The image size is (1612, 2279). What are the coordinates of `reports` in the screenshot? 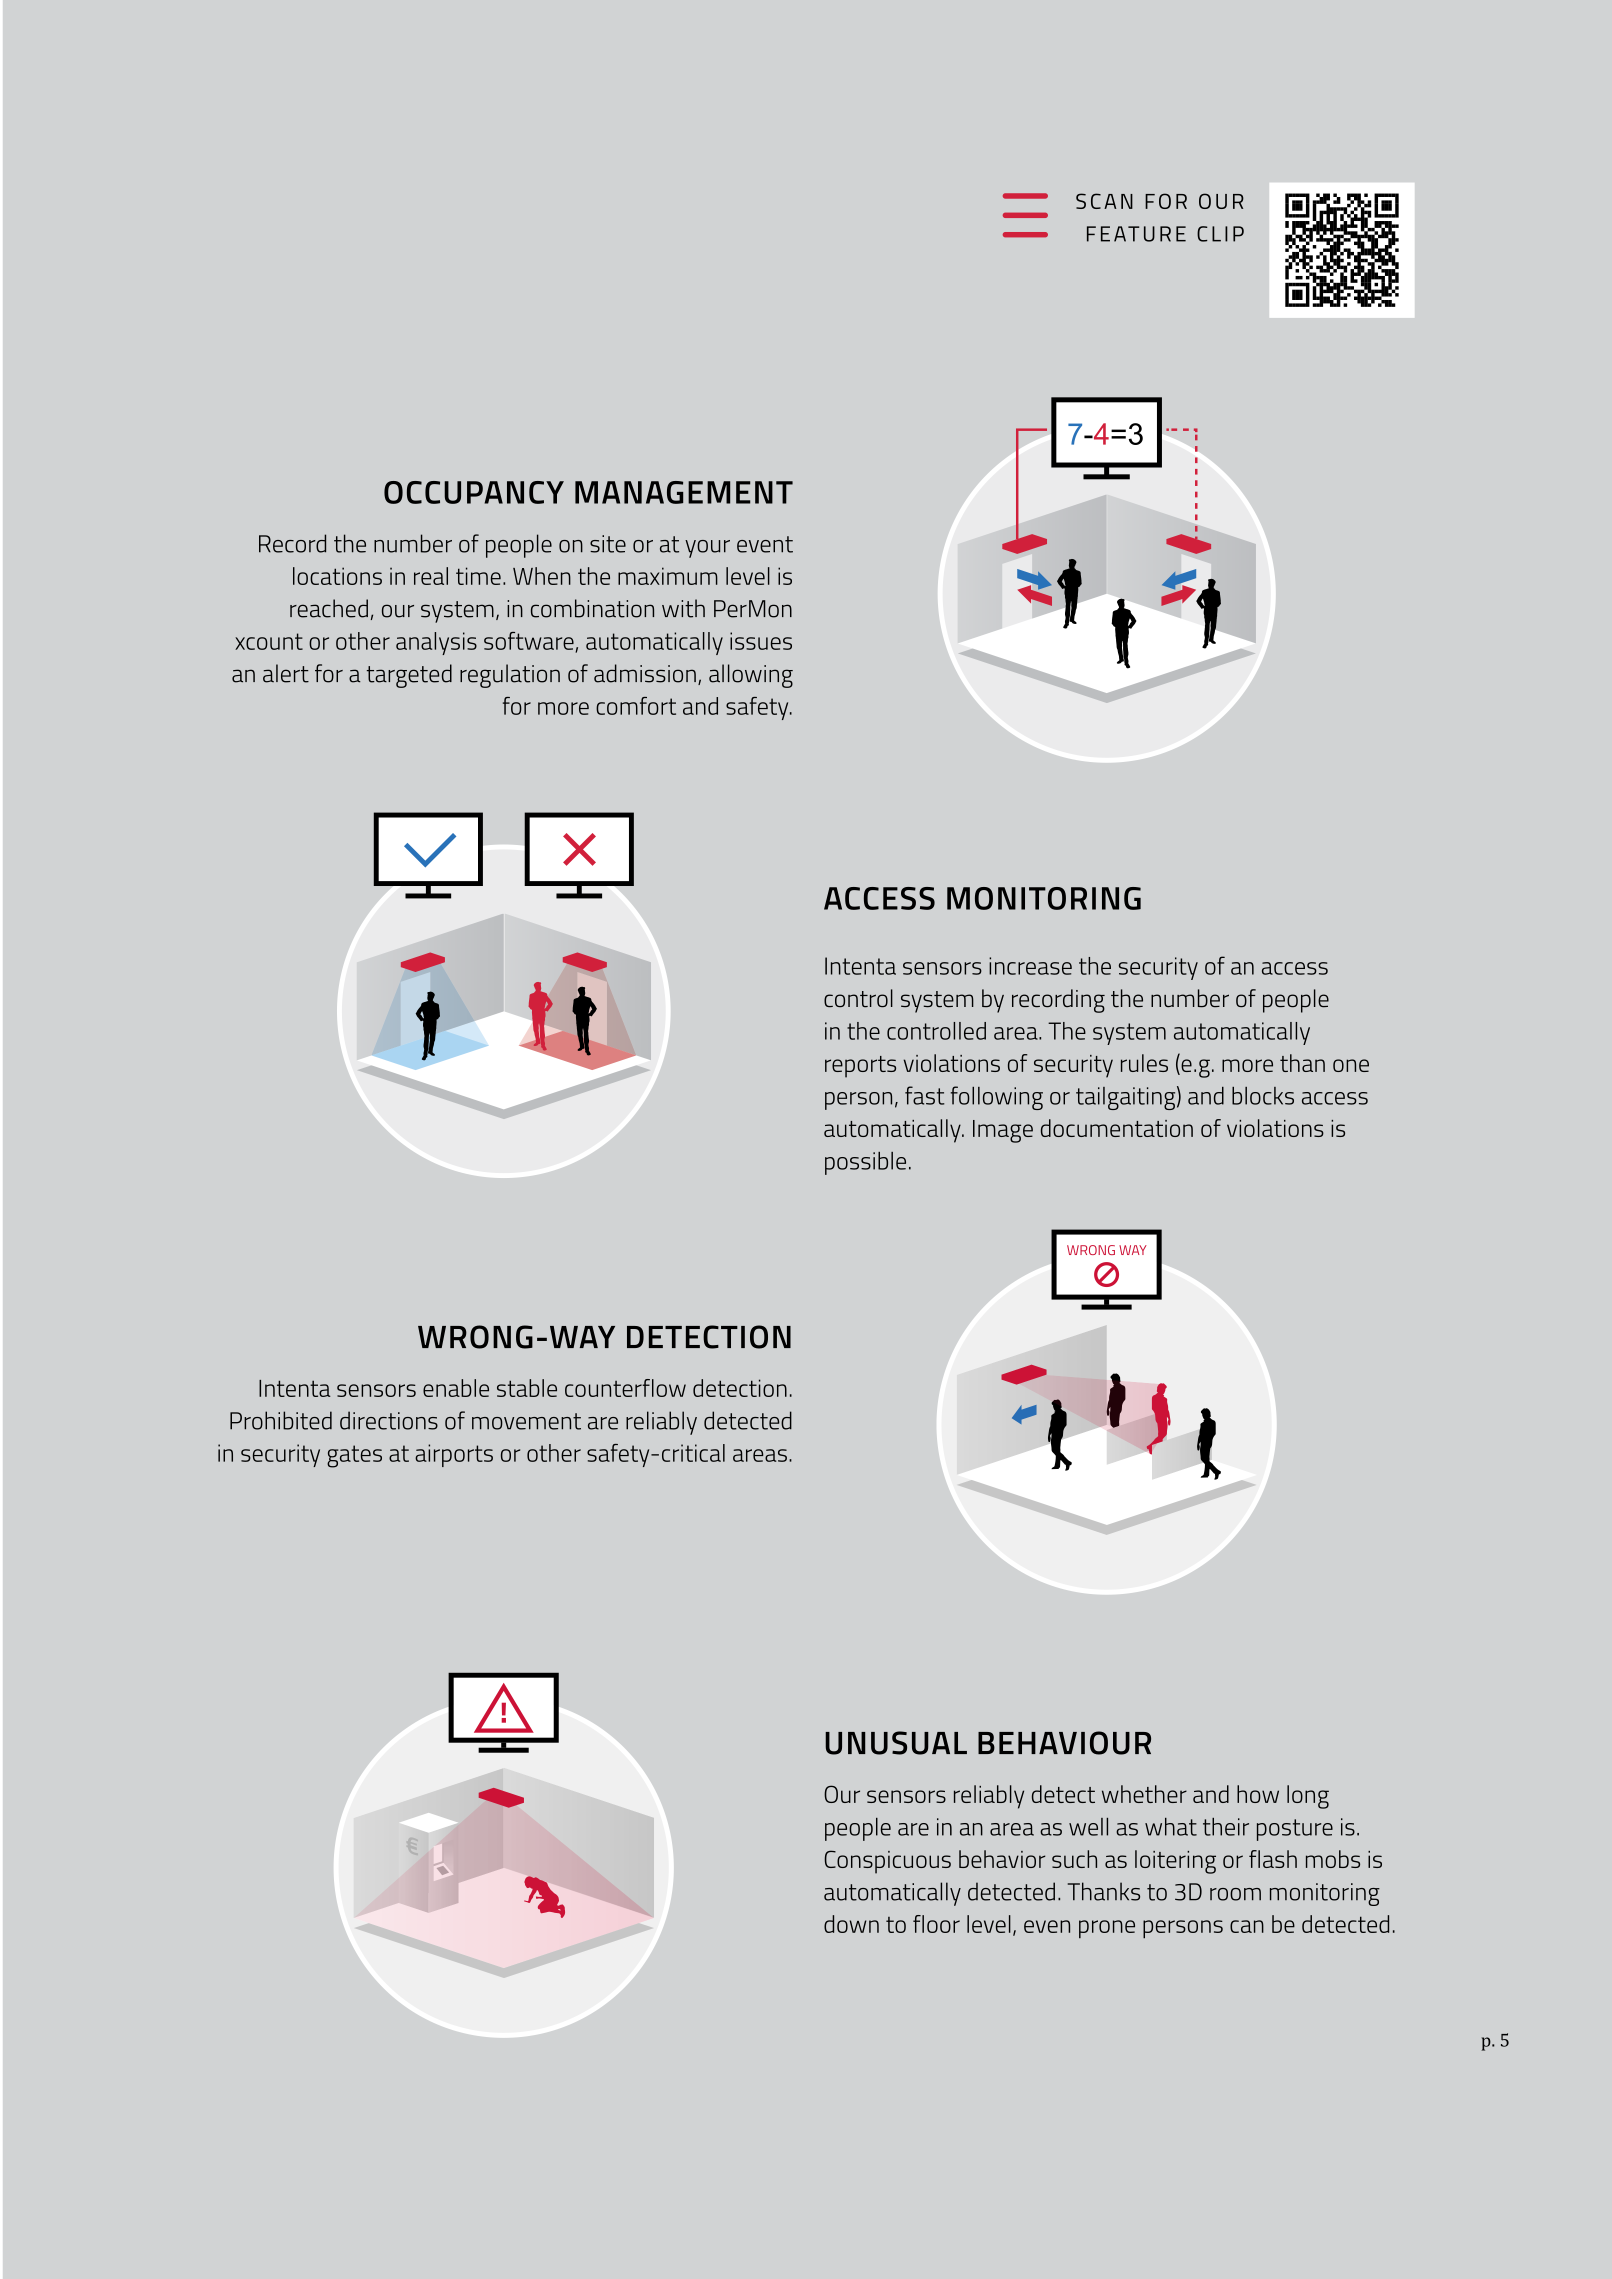 It's located at (860, 1067).
